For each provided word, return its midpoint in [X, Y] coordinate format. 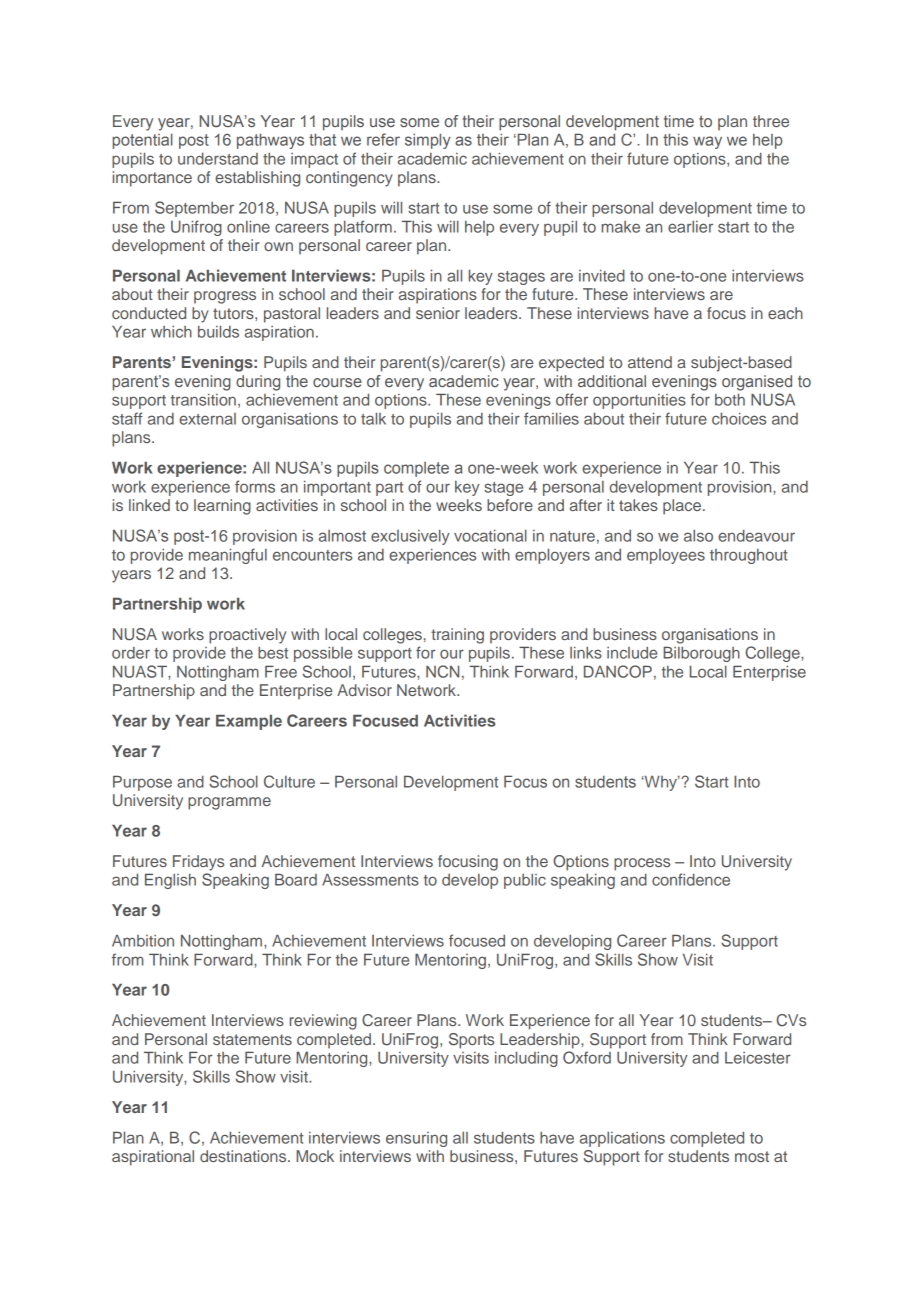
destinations [244, 1156]
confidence [691, 879]
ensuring [416, 1139]
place [682, 507]
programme [229, 803]
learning [222, 507]
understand [218, 158]
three [771, 121]
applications [622, 1139]
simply [428, 141]
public [525, 881]
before [510, 505]
